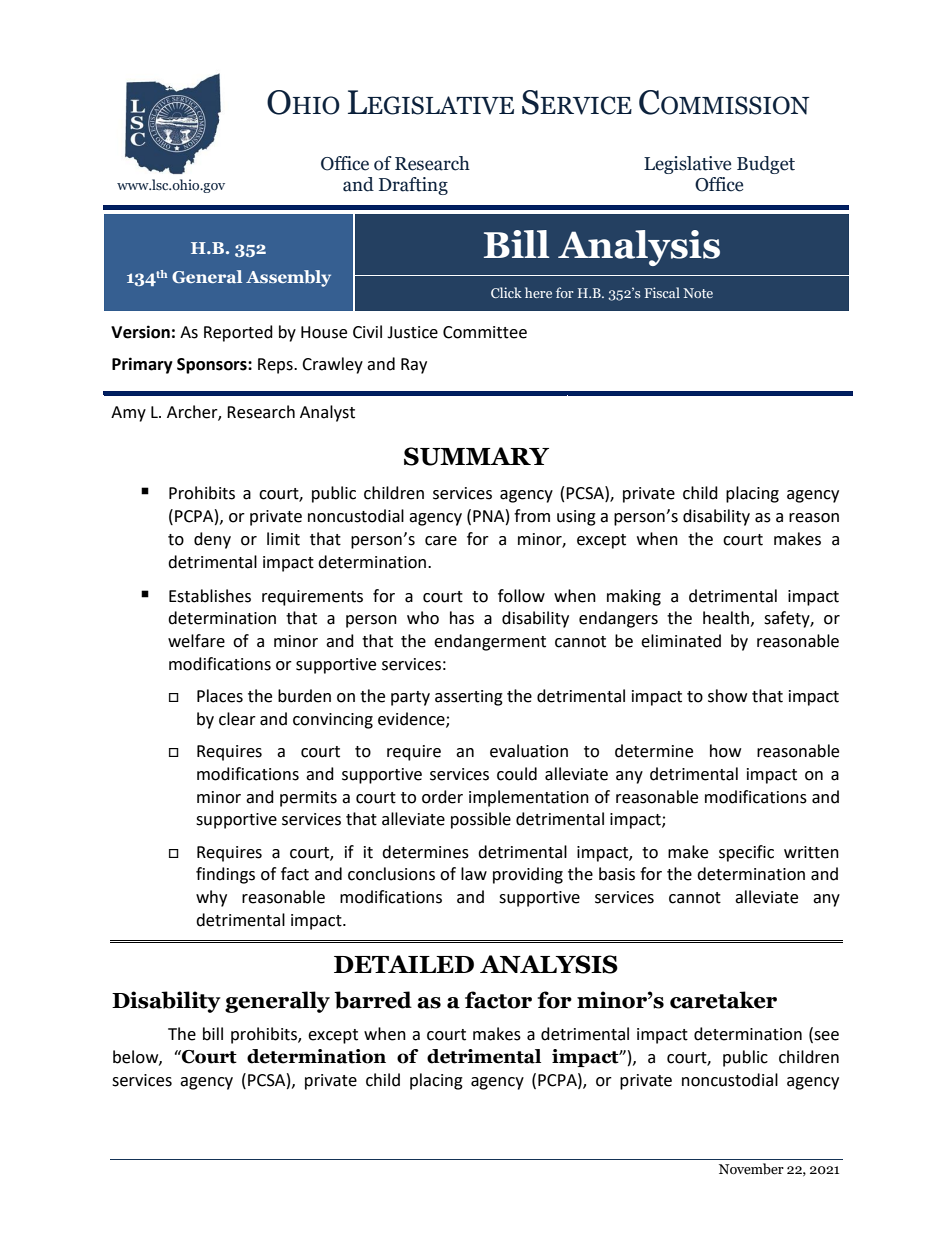  I want to click on DETAILED, so click(404, 964).
